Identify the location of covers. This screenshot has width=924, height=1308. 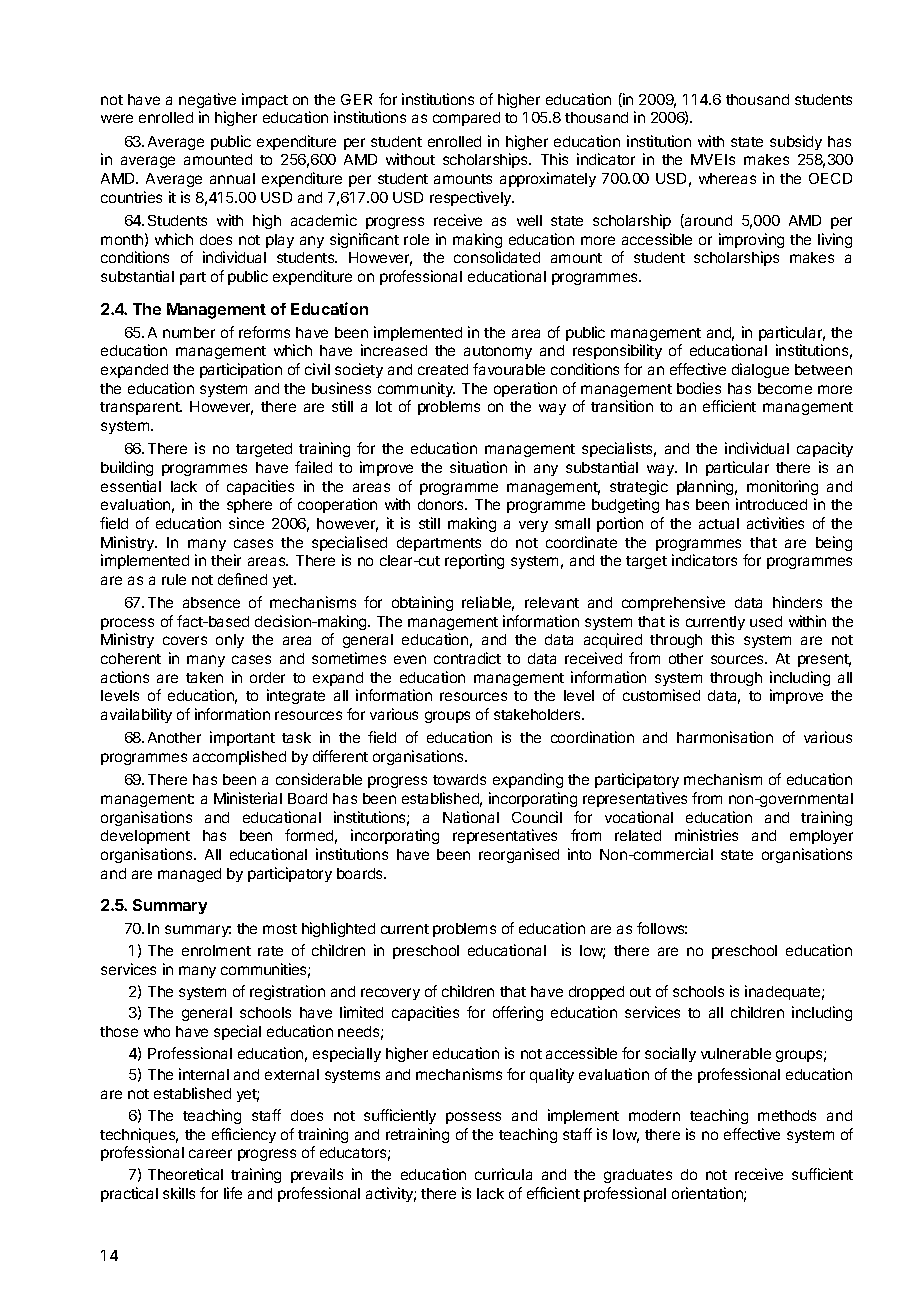
(185, 640).
